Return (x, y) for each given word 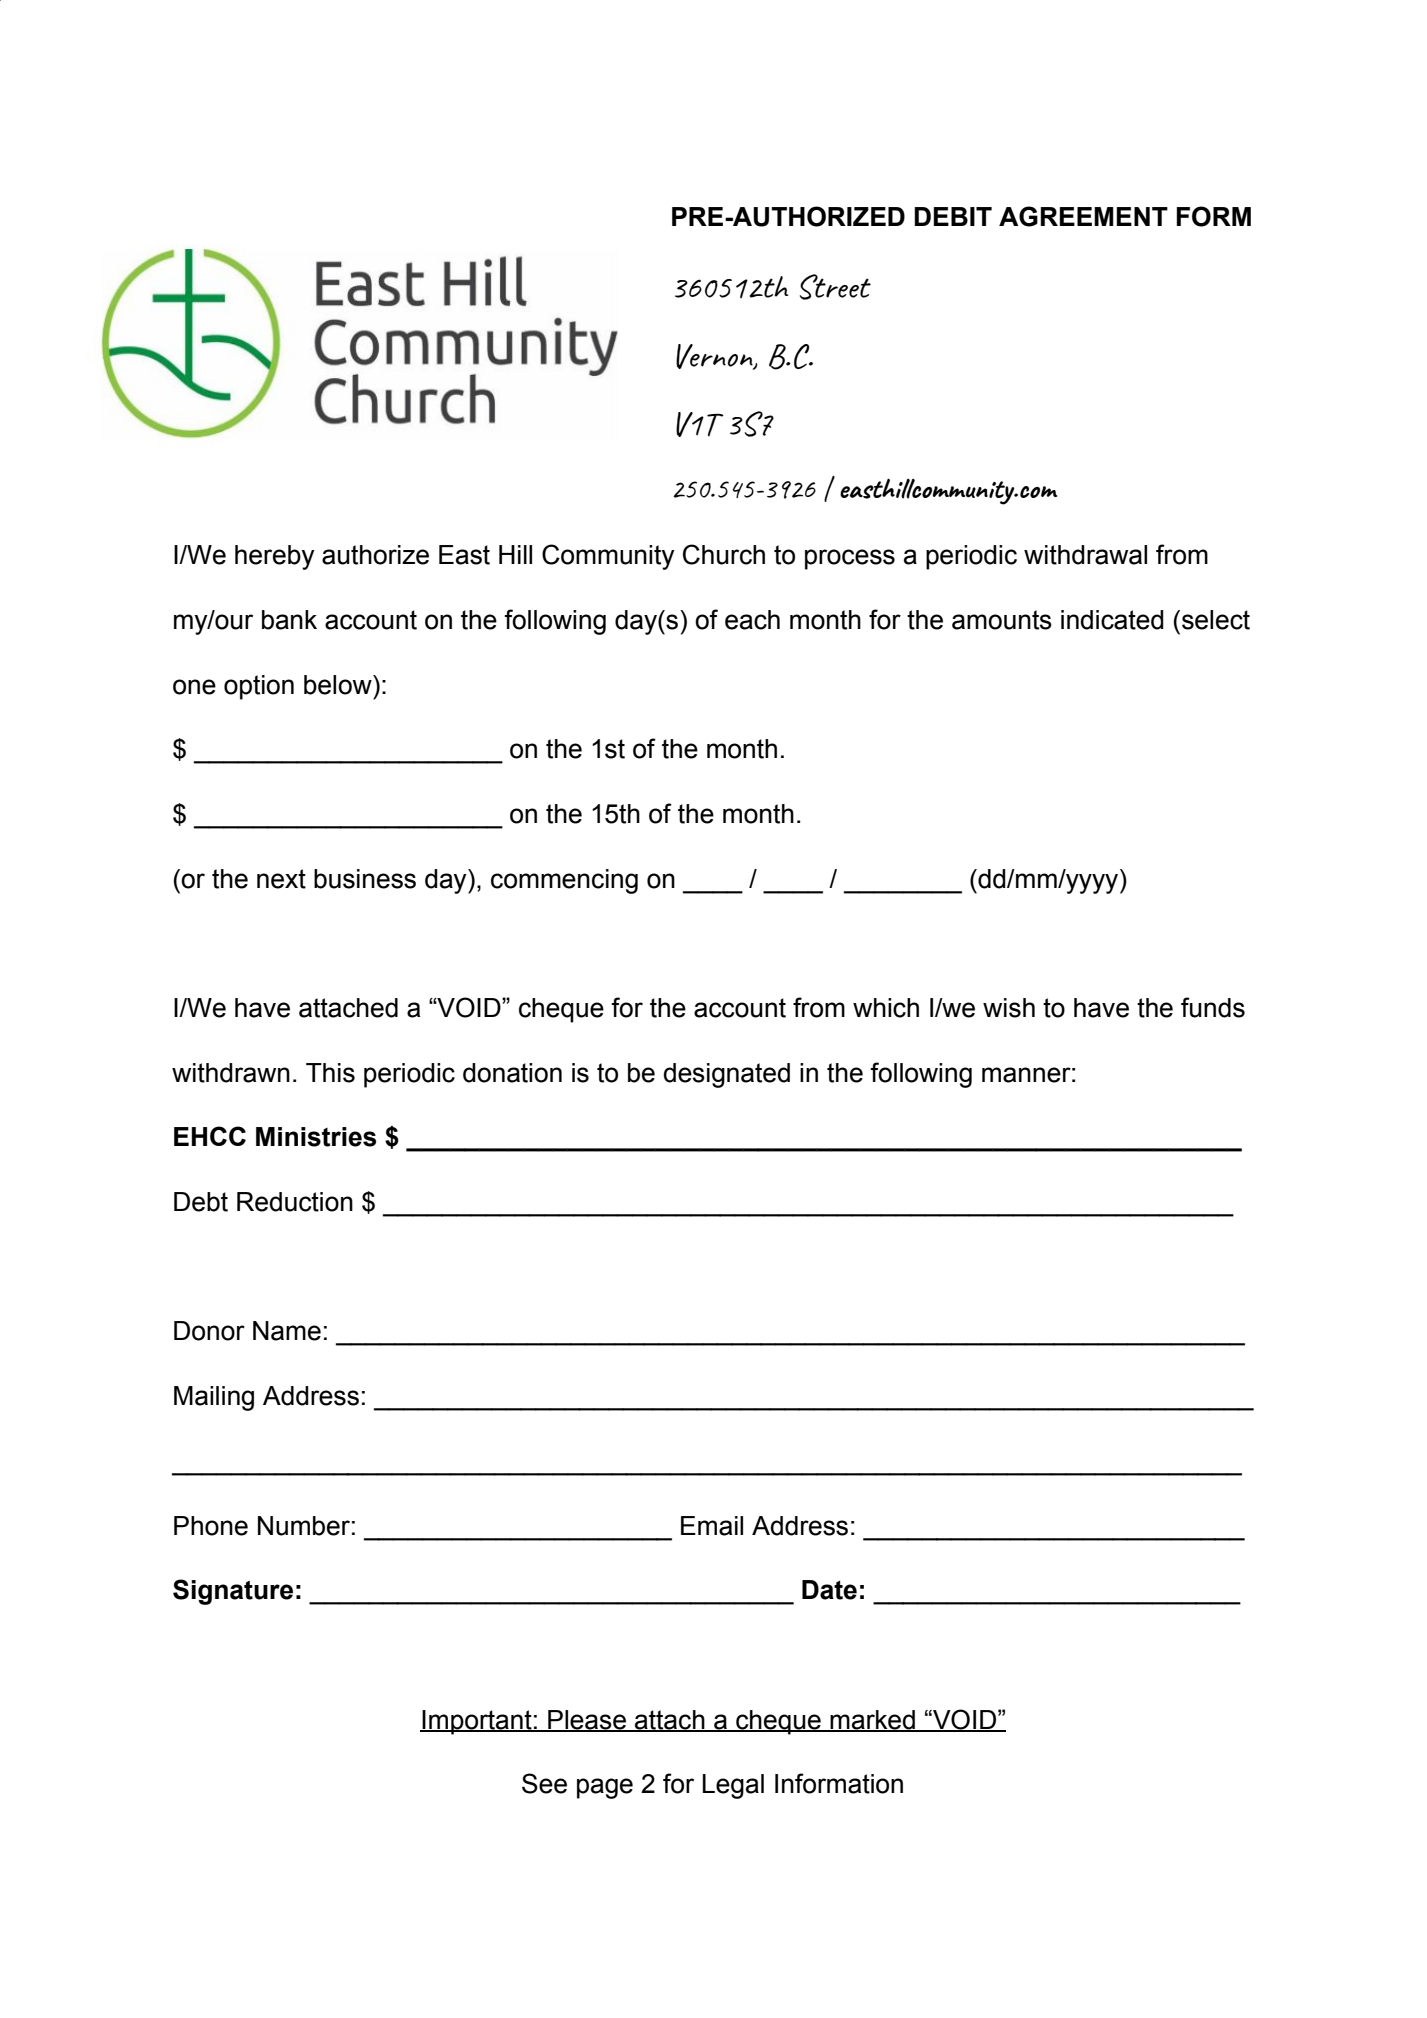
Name (287, 1331)
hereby (275, 557)
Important (477, 1722)
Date (829, 1590)
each (752, 620)
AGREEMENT (1083, 216)
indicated (1112, 620)
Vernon (715, 357)
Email (712, 1526)
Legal (733, 1786)
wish (1009, 1008)
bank (289, 620)
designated (726, 1075)
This (330, 1073)
